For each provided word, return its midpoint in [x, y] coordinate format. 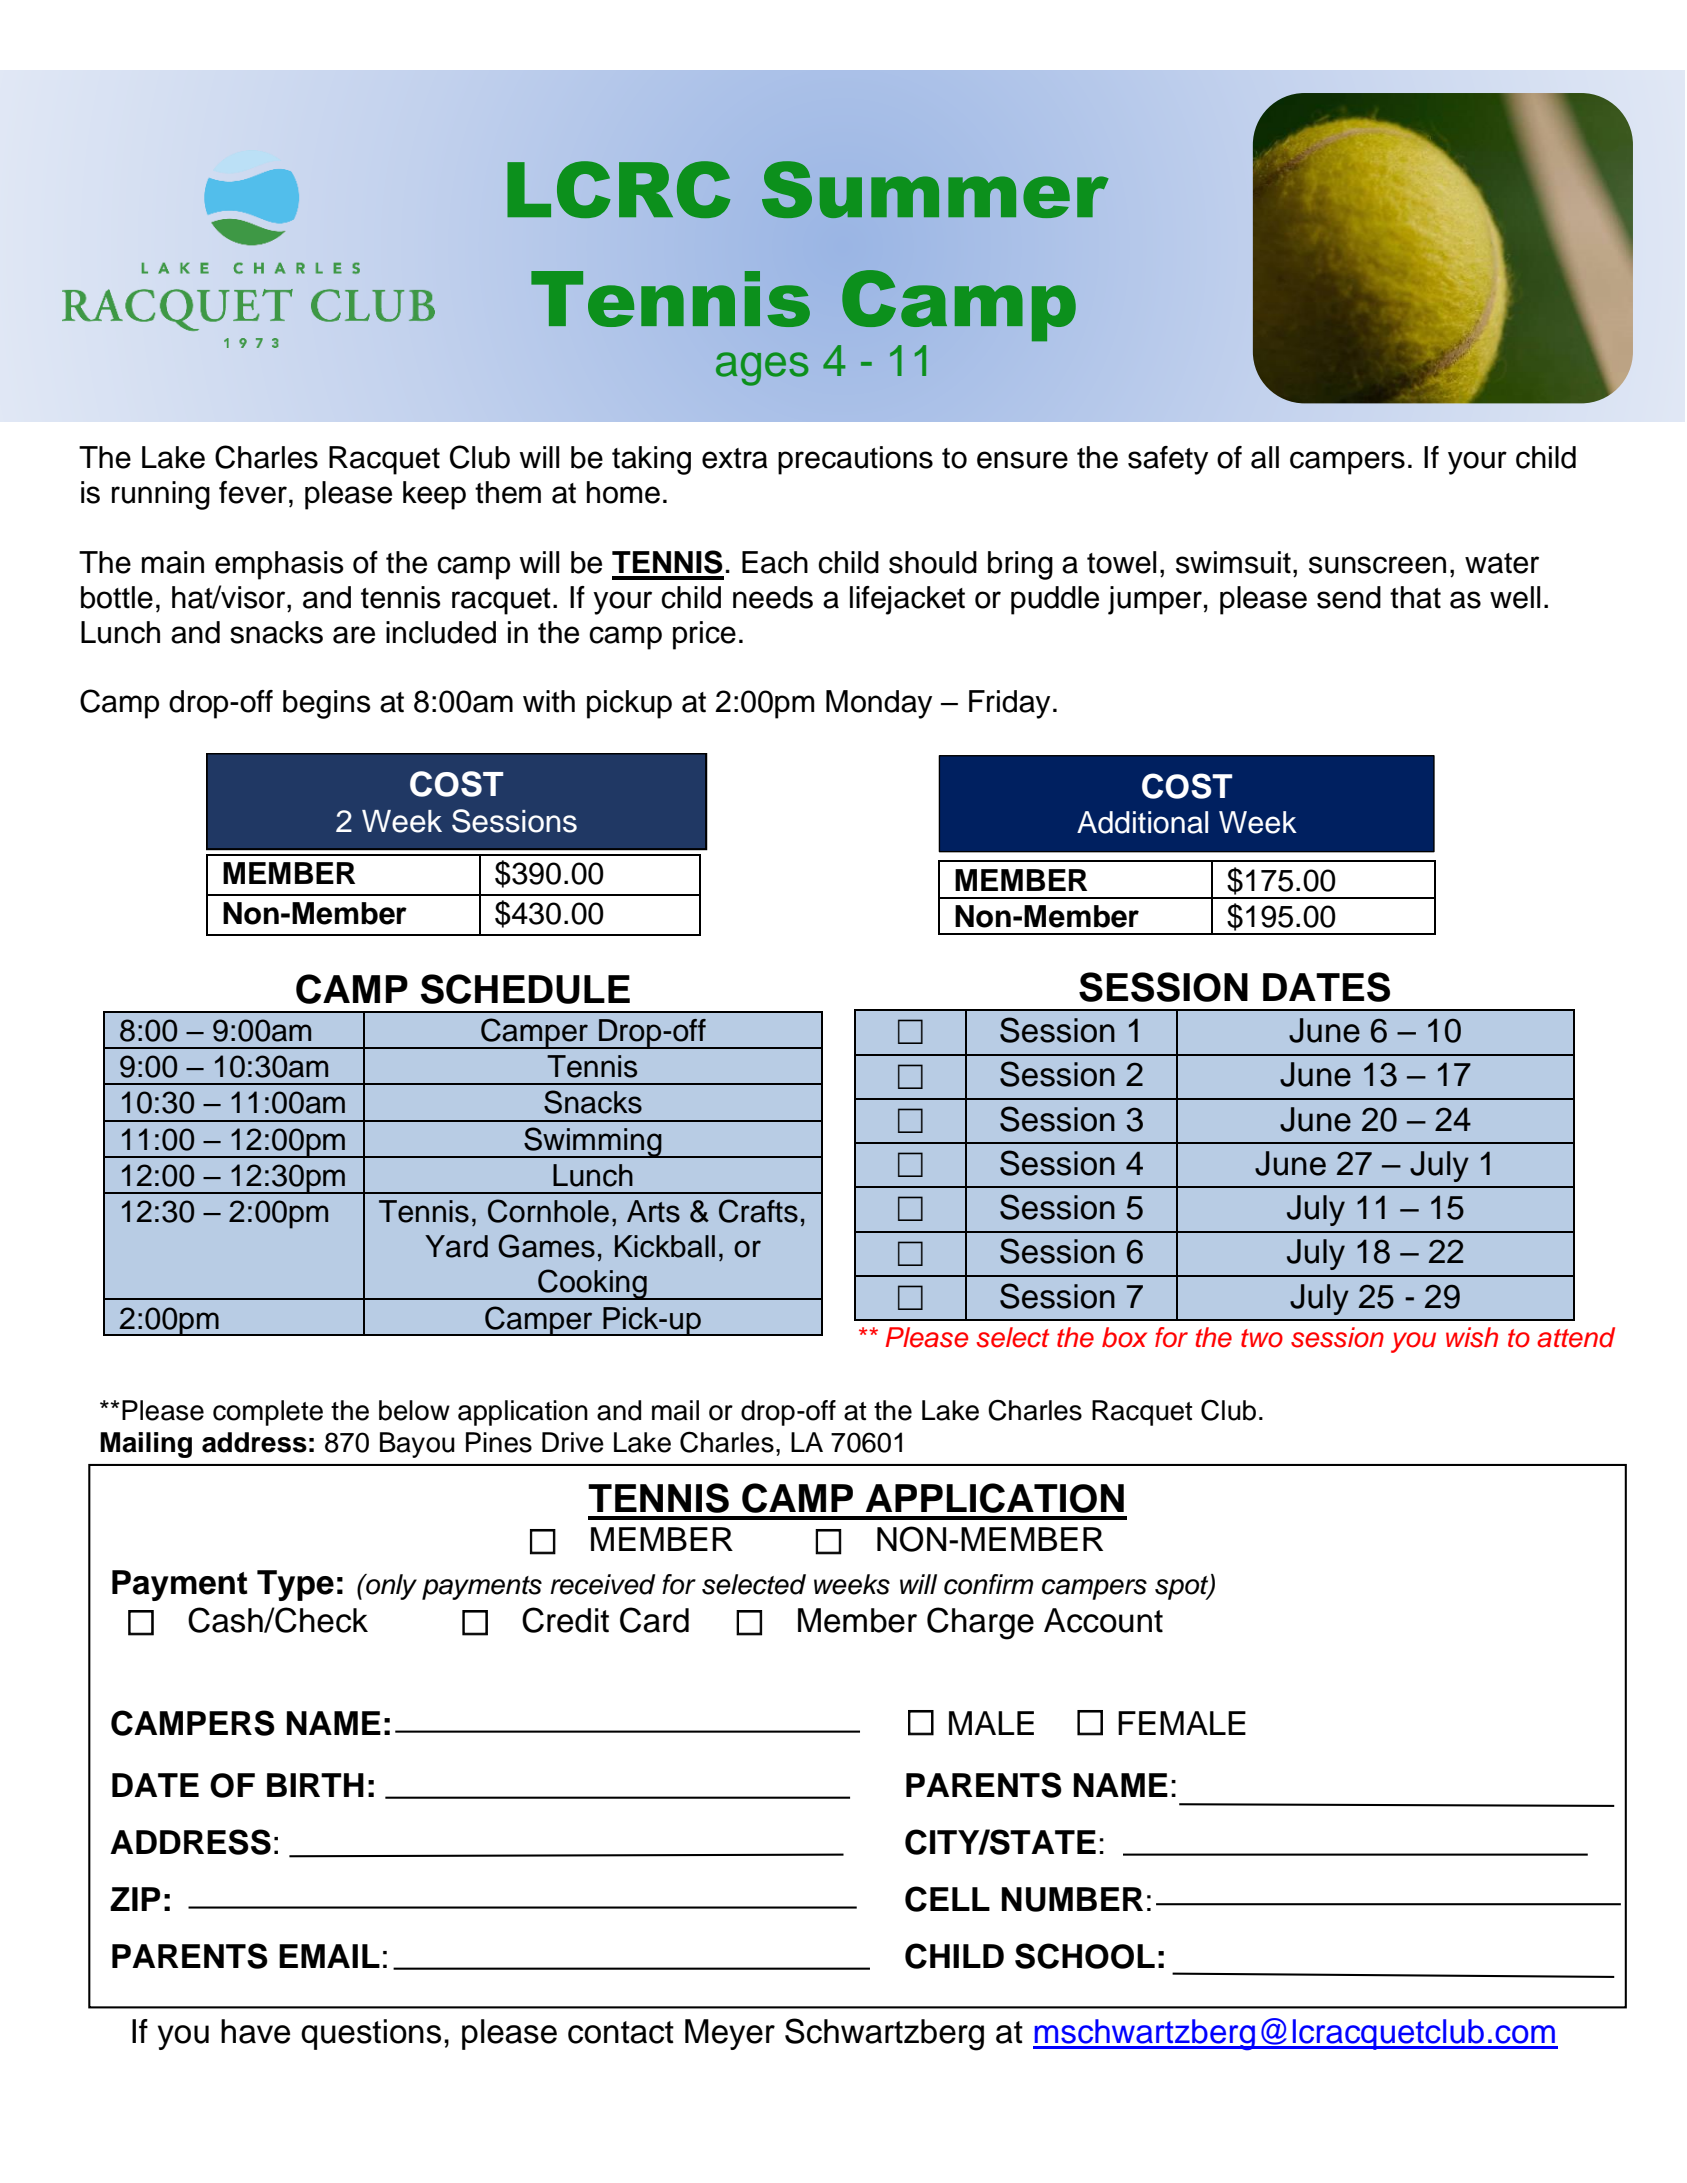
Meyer [730, 2034]
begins [327, 704]
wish [1472, 1337]
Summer [935, 189]
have [255, 2031]
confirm [988, 1584]
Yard [456, 1246]
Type [295, 1585]
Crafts [758, 1211]
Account [1103, 1620]
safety [1168, 460]
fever [253, 492]
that [1415, 597]
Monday [879, 704]
